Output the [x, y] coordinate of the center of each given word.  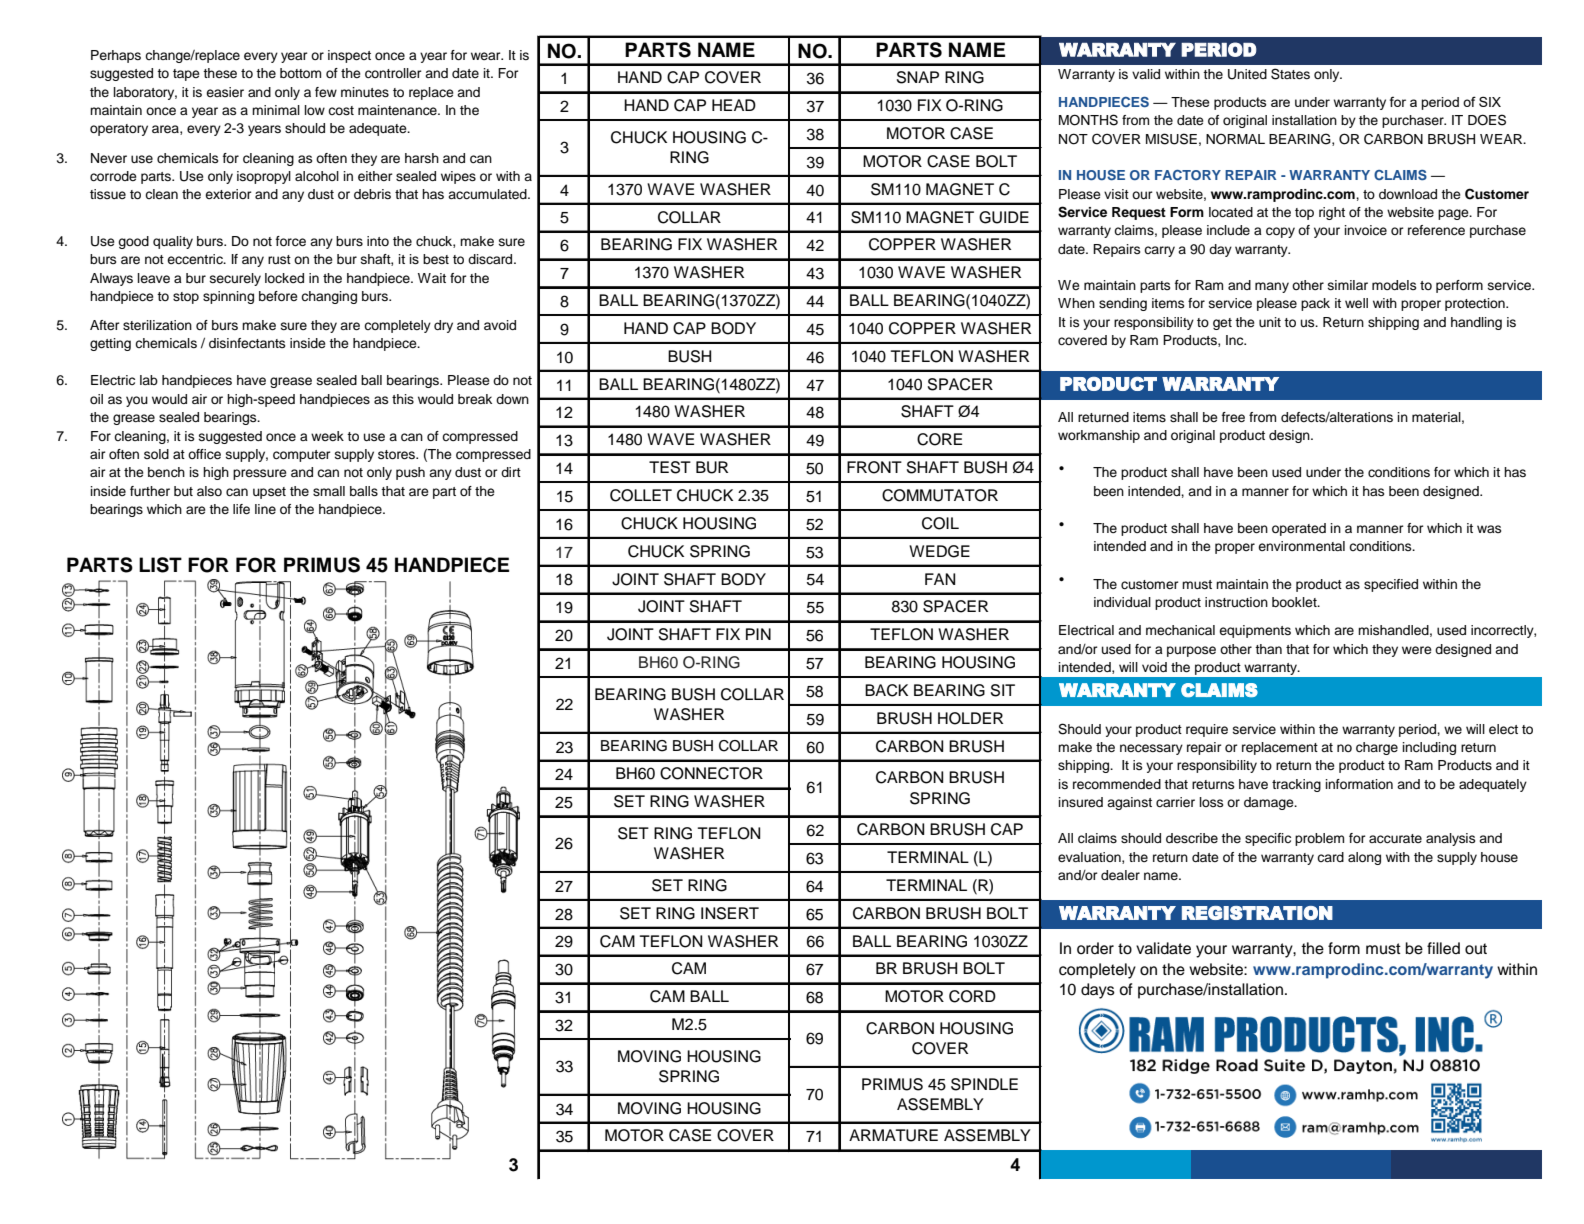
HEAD [734, 105]
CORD [972, 996]
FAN [940, 579]
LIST [160, 565]
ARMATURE [893, 1135]
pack [1315, 304]
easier [225, 92]
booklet [1295, 602]
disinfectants [247, 343]
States [1290, 74]
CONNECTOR [711, 773]
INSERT [730, 913]
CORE [939, 439]
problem [1319, 839]
